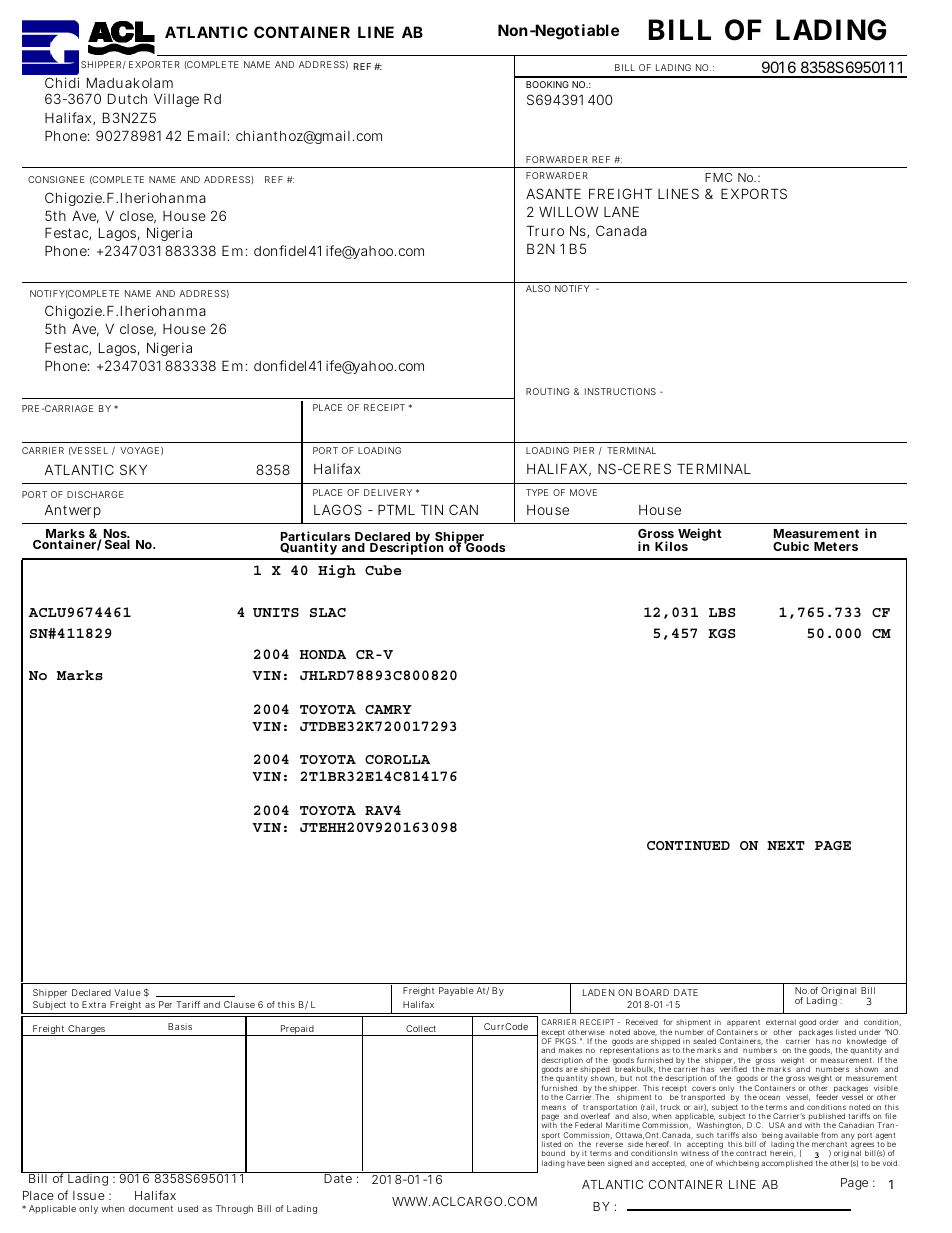  Describe the element at coordinates (276, 612) in the image. I see `UNITS` at that location.
